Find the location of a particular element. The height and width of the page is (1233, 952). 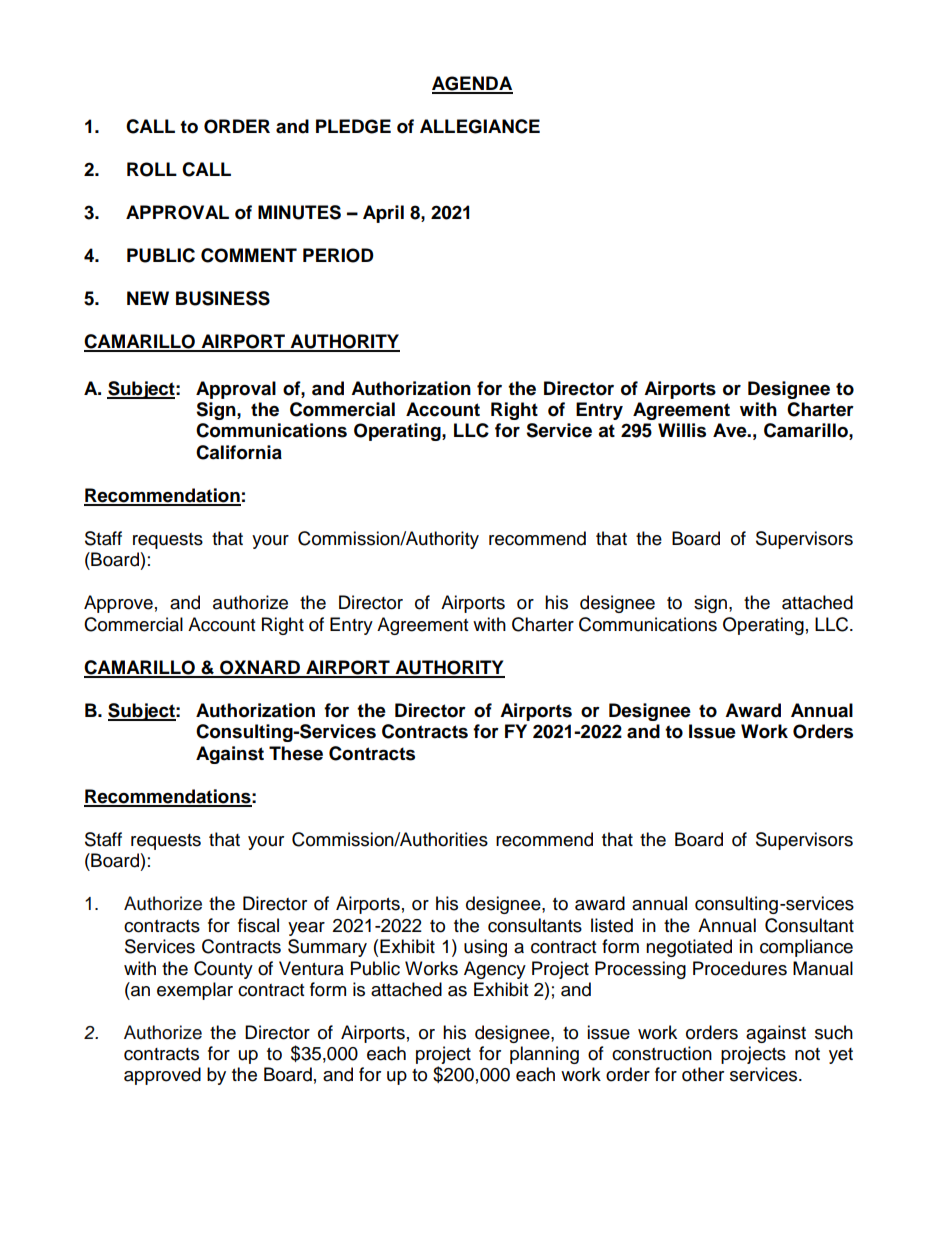

using is located at coordinates (485, 948).
